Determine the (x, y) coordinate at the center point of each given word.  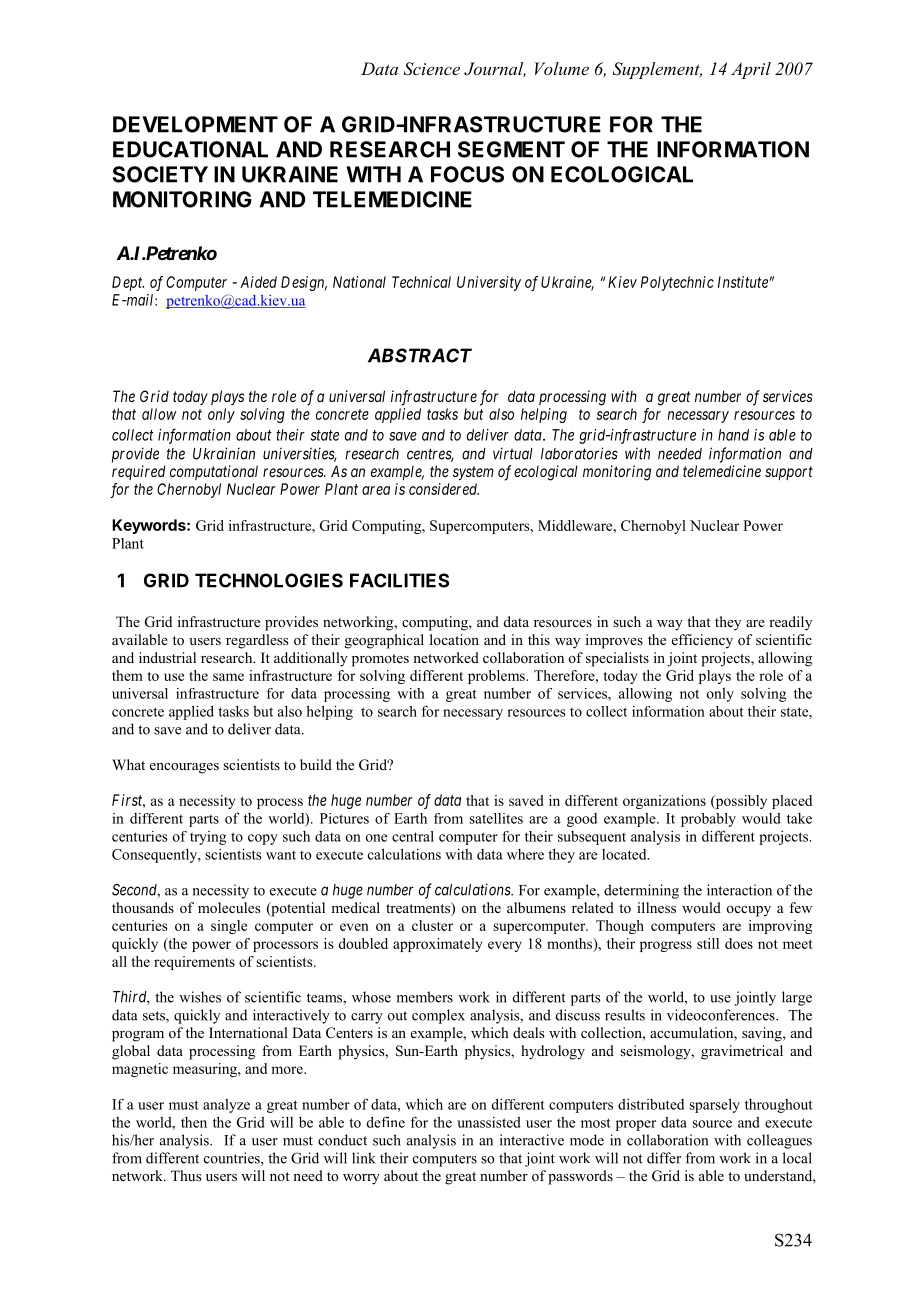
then (194, 1122)
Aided (258, 282)
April (751, 70)
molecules (229, 908)
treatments (419, 909)
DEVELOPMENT (195, 124)
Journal (495, 69)
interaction (739, 890)
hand (733, 435)
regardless (257, 641)
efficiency (702, 641)
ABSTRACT (420, 355)
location (454, 639)
